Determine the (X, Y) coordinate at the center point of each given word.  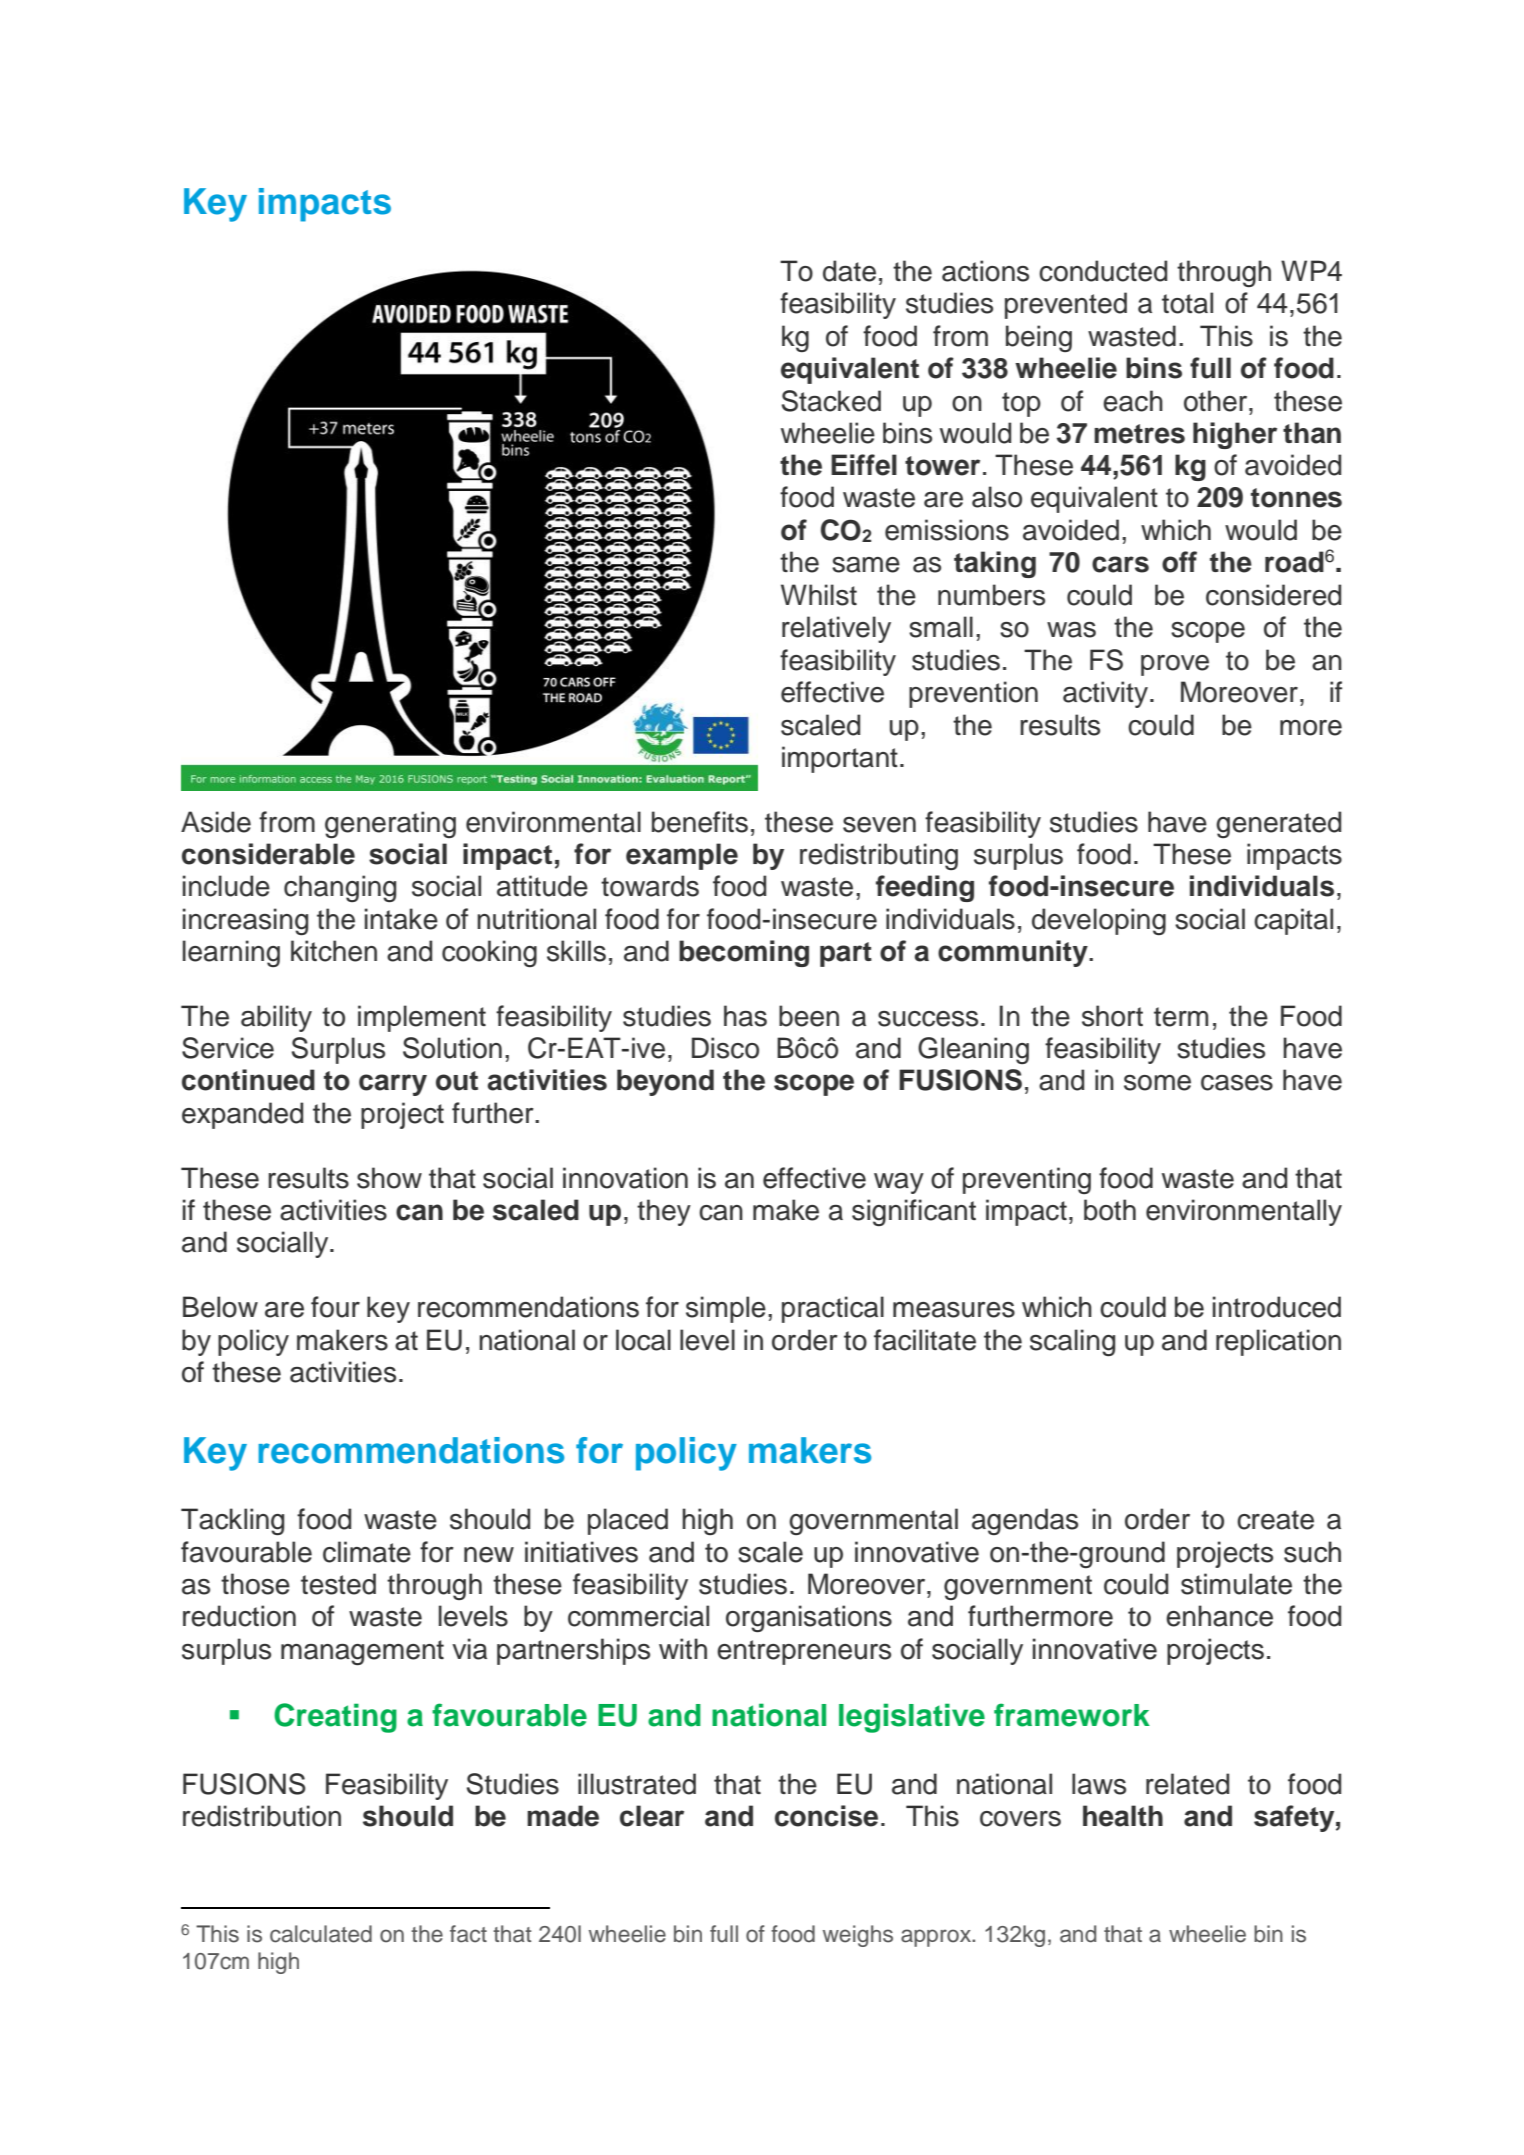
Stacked (831, 401)
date (849, 271)
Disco (725, 1048)
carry (393, 1085)
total (1187, 303)
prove (1175, 665)
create (1275, 1520)
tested (338, 1584)
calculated (321, 1934)
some (1157, 1083)
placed (628, 1521)
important (840, 759)
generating (390, 824)
